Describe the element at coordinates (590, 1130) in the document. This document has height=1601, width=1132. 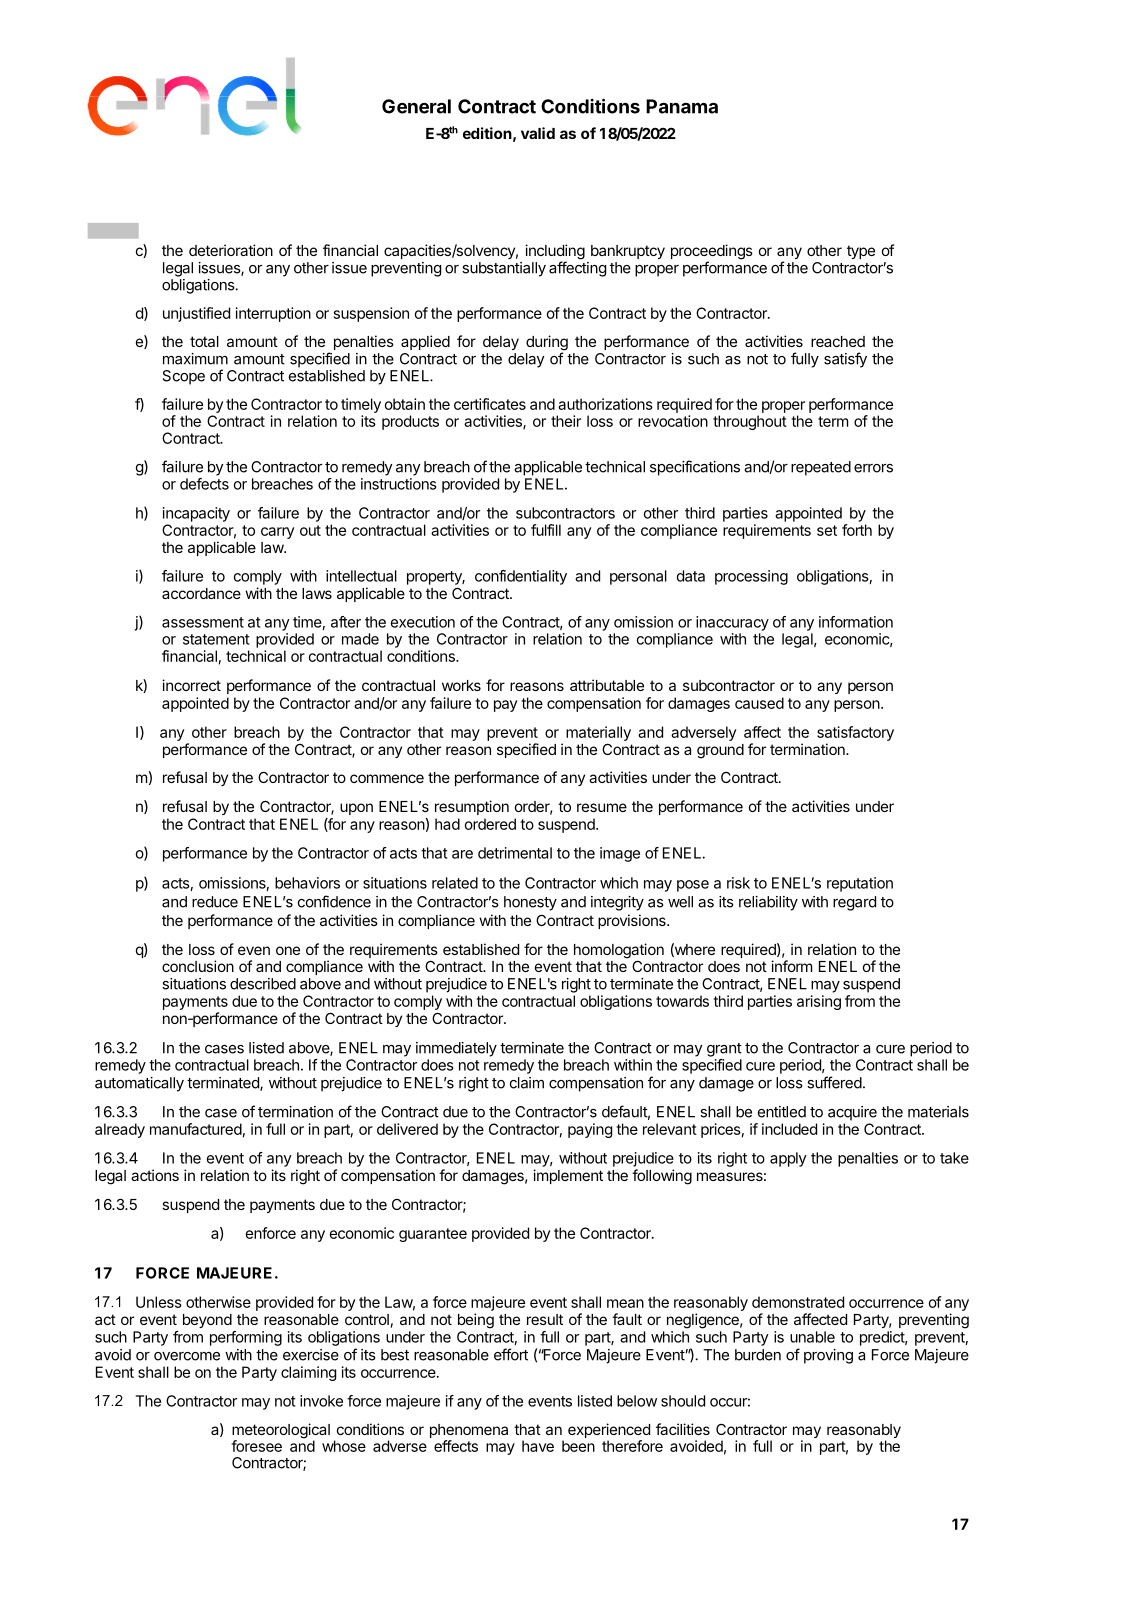
I see `paying` at that location.
